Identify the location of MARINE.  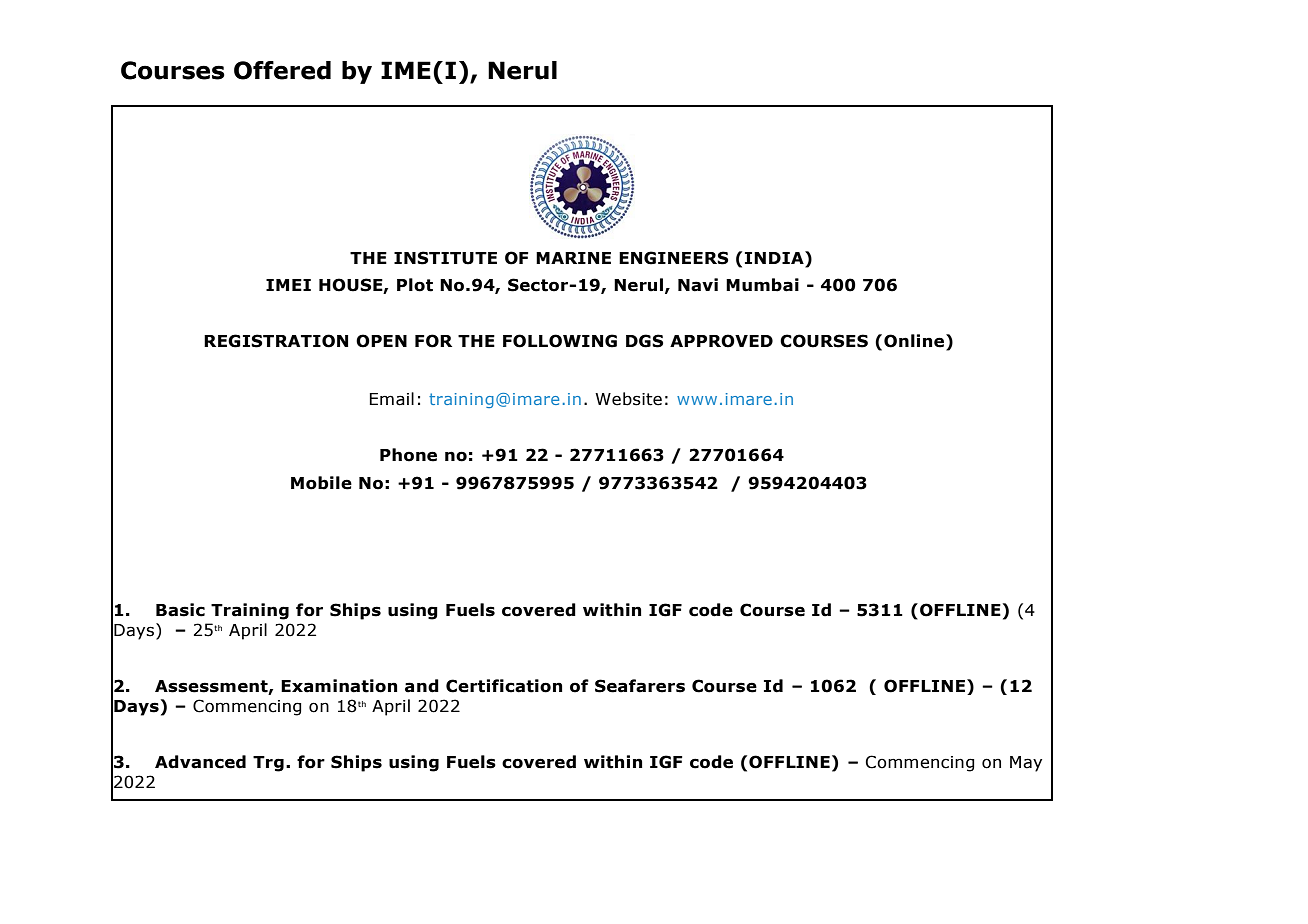
(573, 258).
